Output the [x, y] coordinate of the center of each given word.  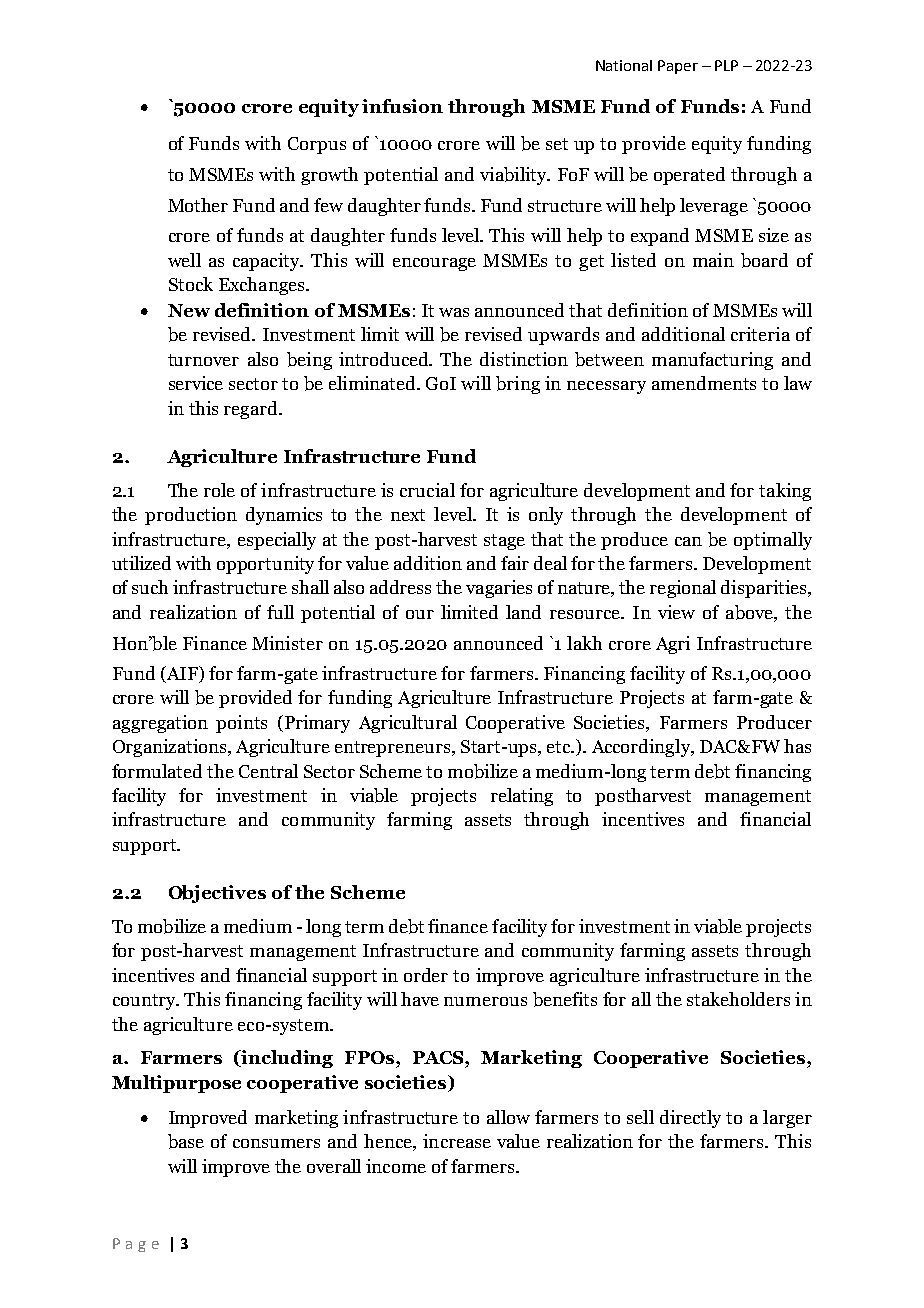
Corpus [317, 145]
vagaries [499, 589]
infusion [402, 106]
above [751, 613]
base [186, 1141]
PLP [726, 65]
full [280, 612]
